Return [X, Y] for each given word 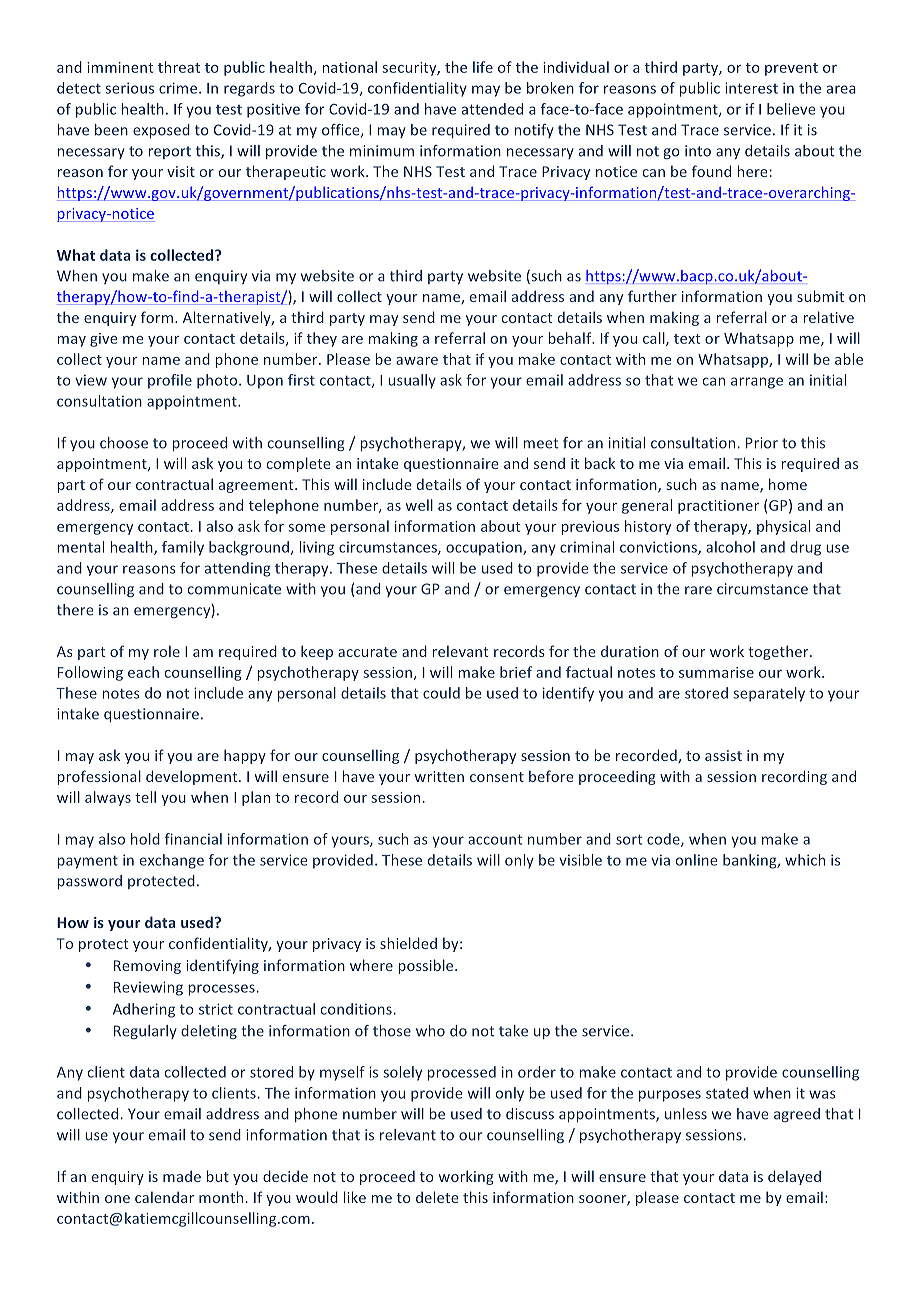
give [103, 340]
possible [427, 966]
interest [751, 88]
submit [820, 296]
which [805, 860]
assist [723, 755]
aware [417, 361]
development [193, 777]
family [183, 548]
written [439, 776]
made [182, 1176]
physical [783, 527]
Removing [147, 967]
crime [178, 88]
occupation [485, 549]
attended [492, 109]
